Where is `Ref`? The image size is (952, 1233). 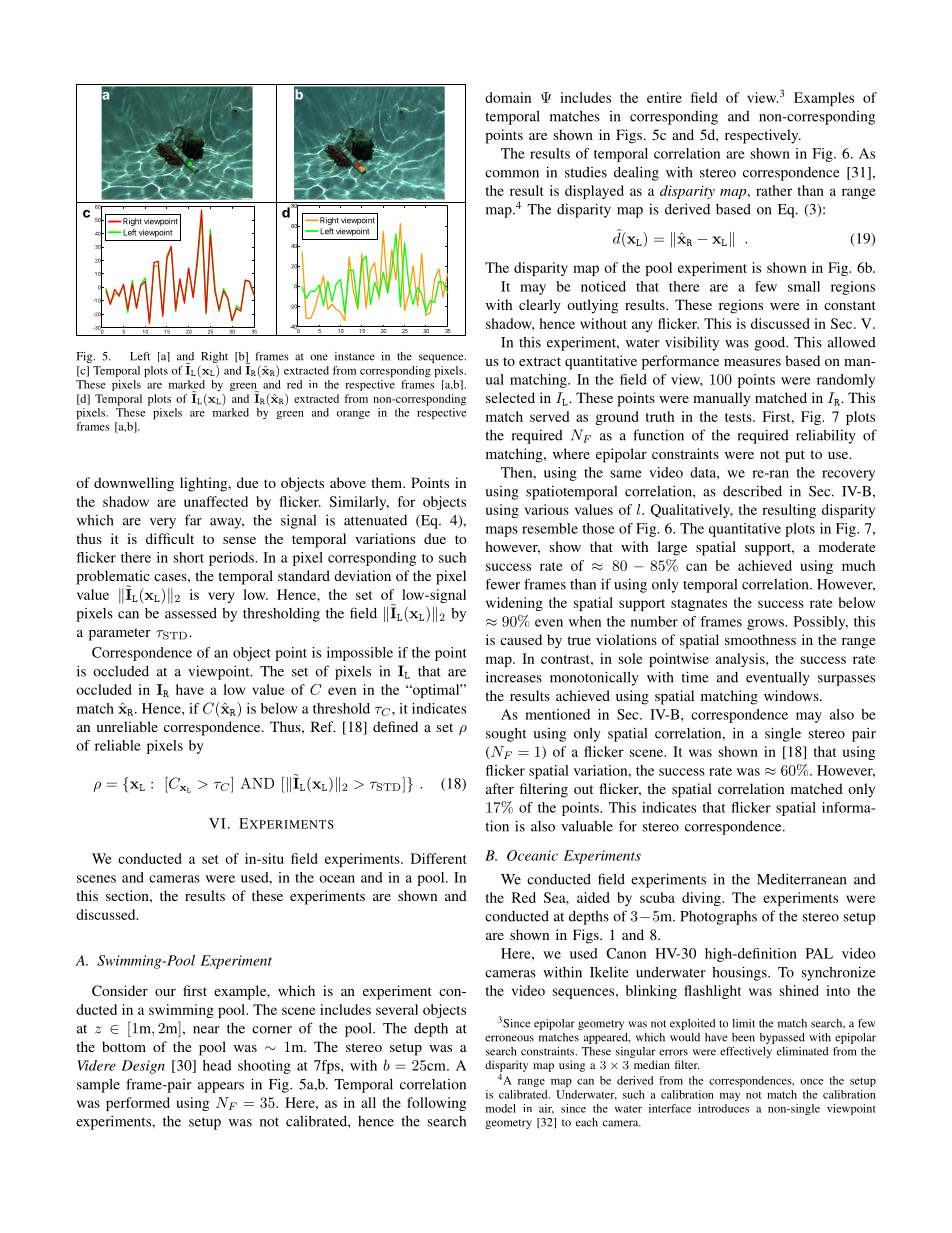
Ref is located at coordinates (323, 726).
